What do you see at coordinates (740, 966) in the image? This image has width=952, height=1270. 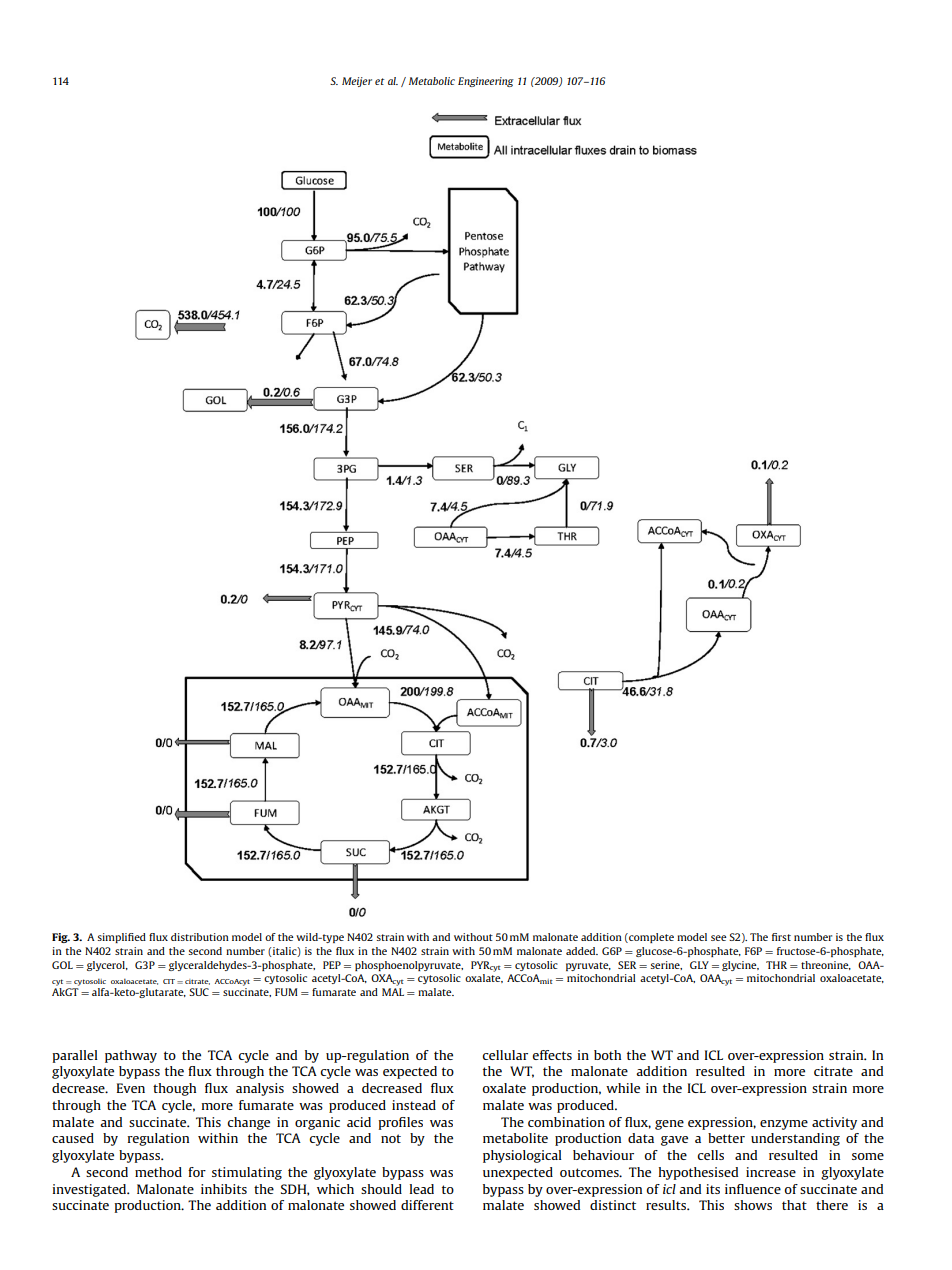 I see `glycine` at bounding box center [740, 966].
